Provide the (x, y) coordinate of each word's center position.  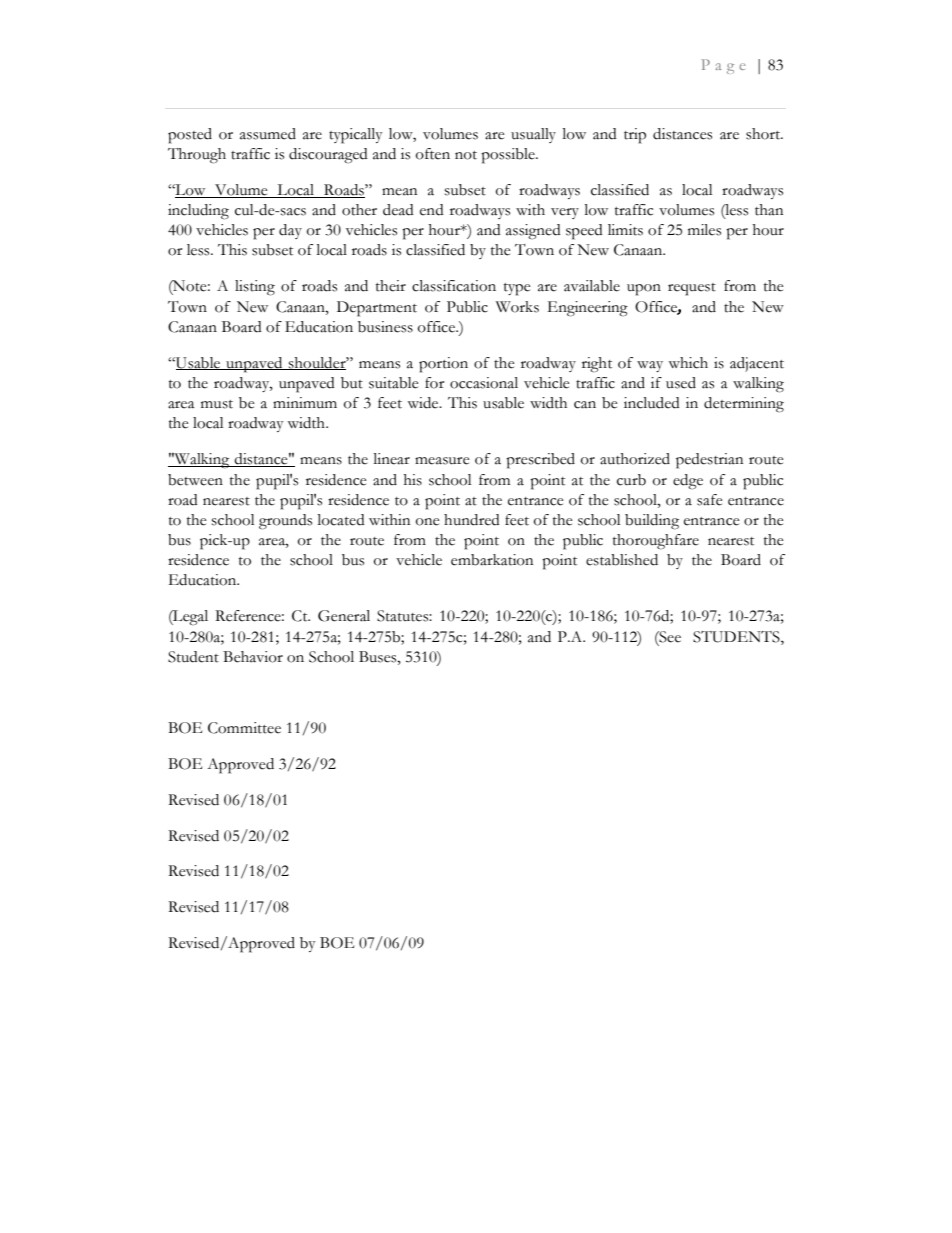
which (688, 363)
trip (635, 136)
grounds (285, 522)
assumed (268, 134)
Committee (244, 728)
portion (443, 365)
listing (255, 288)
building (652, 522)
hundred (472, 520)
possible (509, 156)
